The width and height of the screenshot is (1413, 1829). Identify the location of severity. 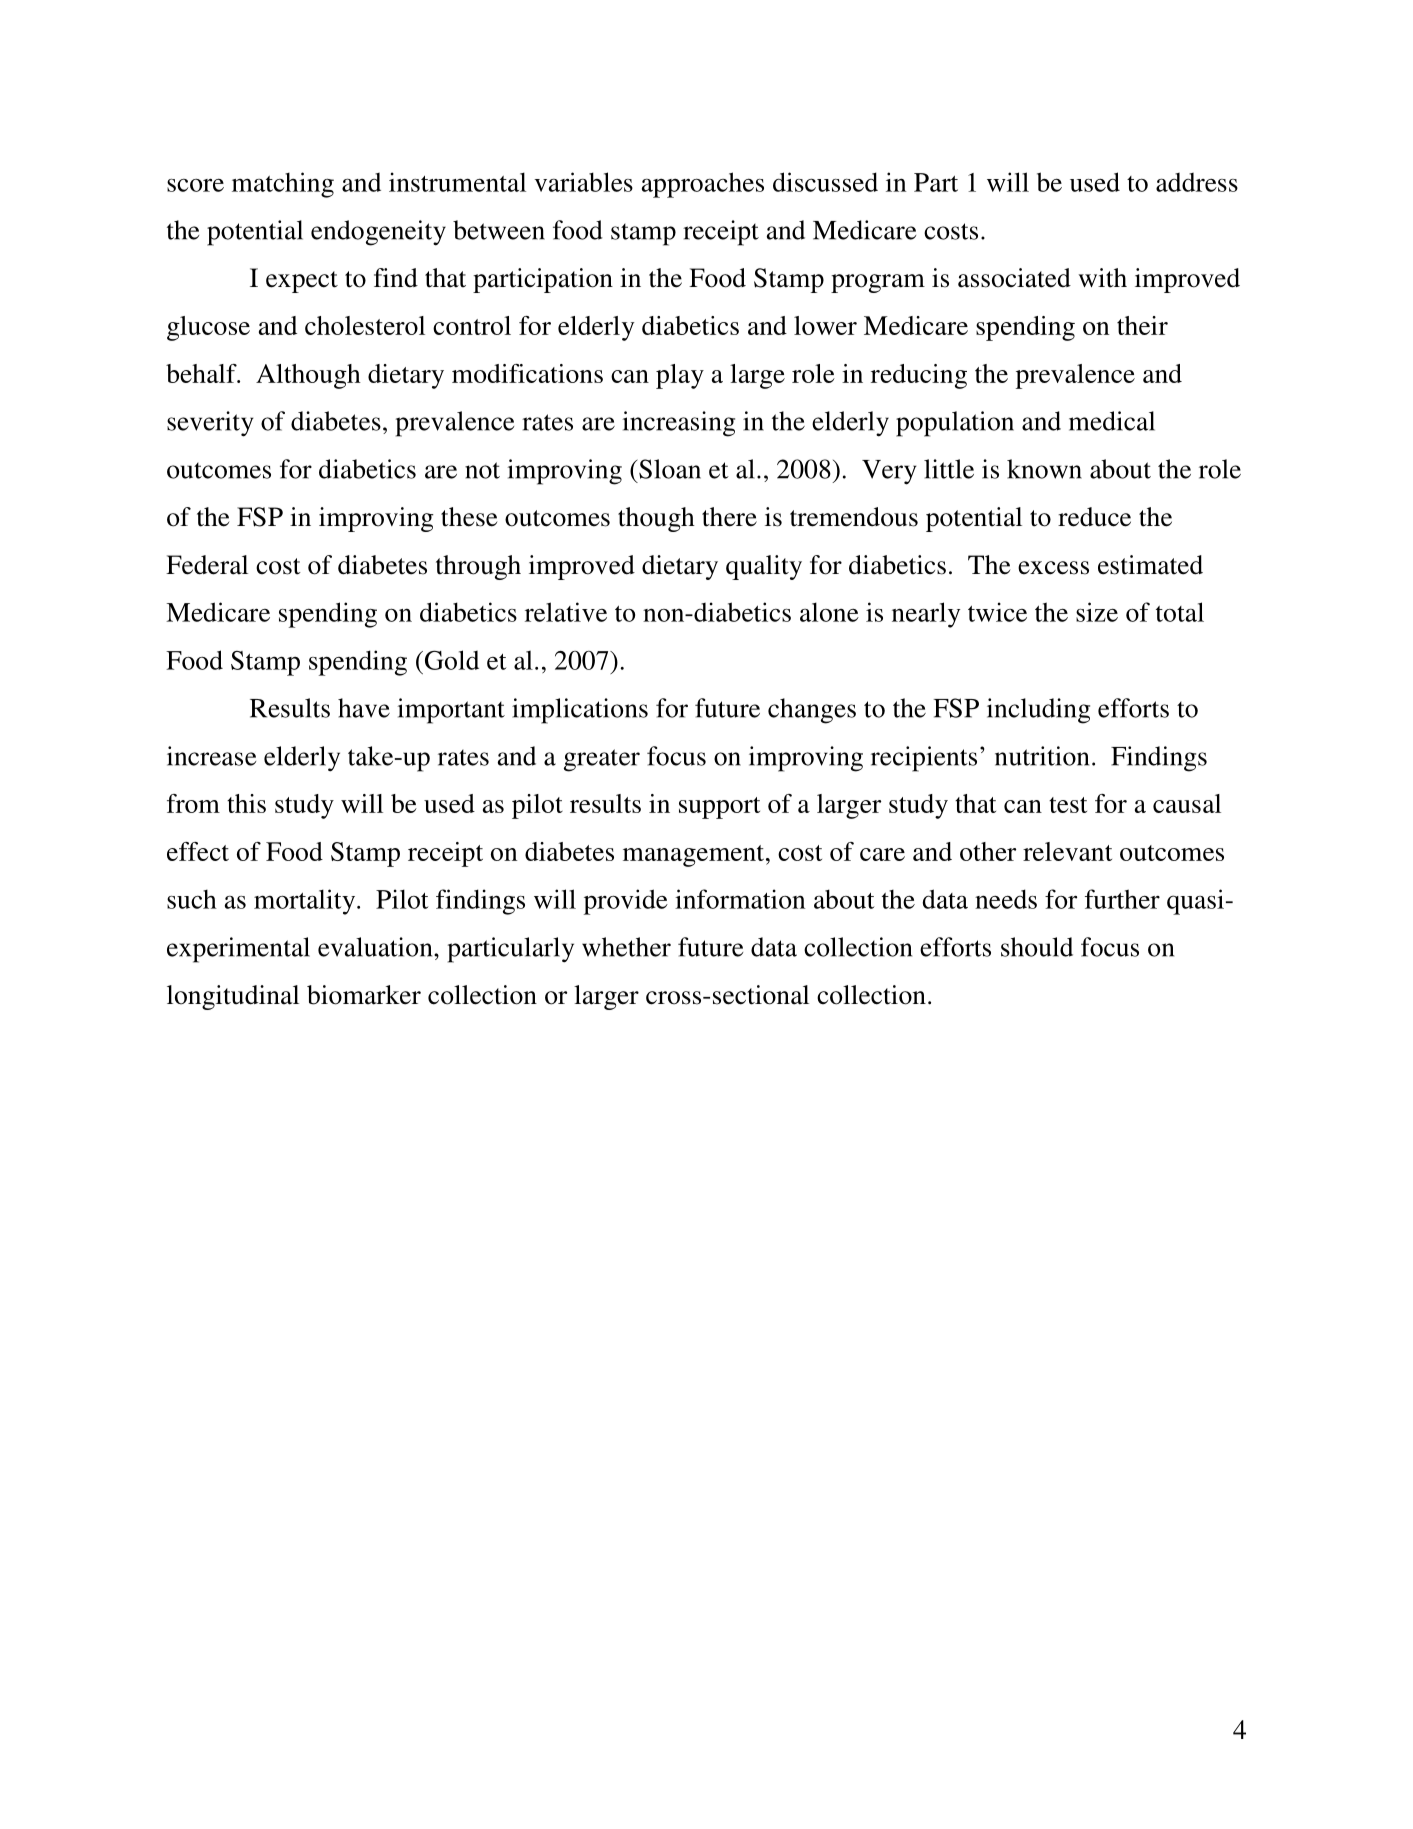
(210, 424).
